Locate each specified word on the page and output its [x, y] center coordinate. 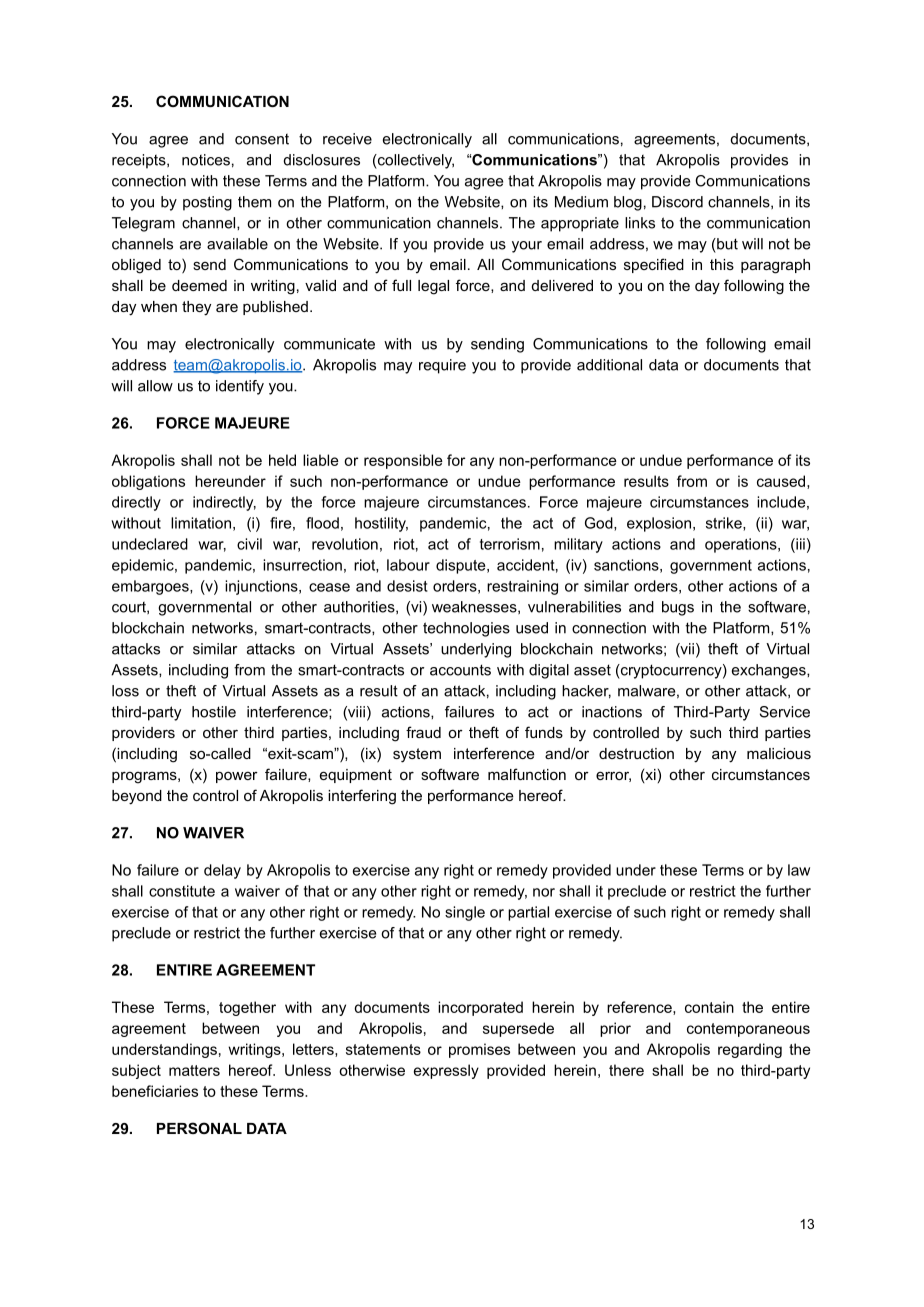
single [465, 913]
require [442, 366]
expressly [446, 1071]
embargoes [151, 587]
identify [240, 387]
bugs [678, 608]
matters [194, 1070]
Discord [677, 202]
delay [222, 871]
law [799, 870]
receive [347, 139]
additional [609, 365]
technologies [466, 629]
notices [206, 160]
